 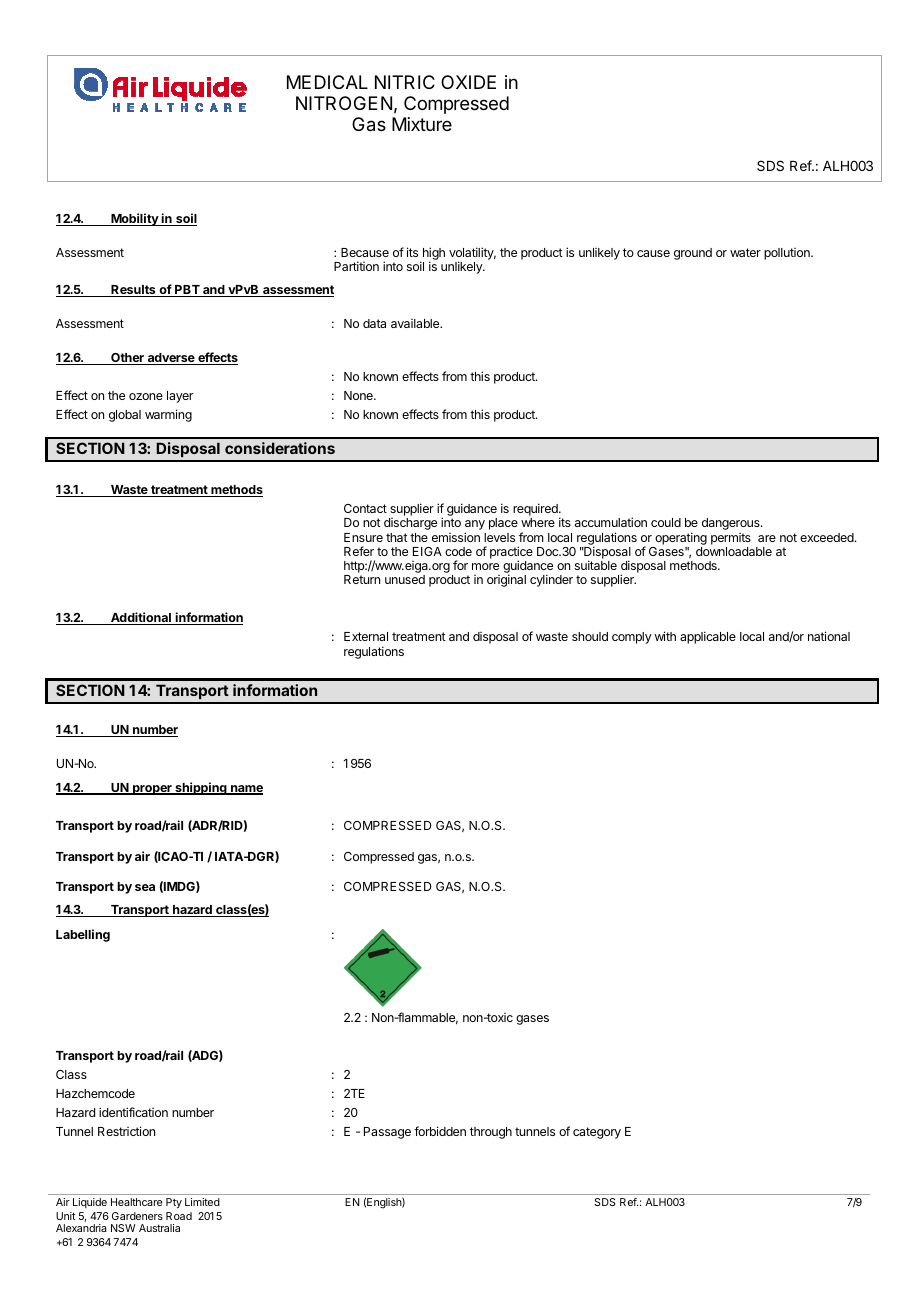 I want to click on Mobility, so click(x=135, y=219).
